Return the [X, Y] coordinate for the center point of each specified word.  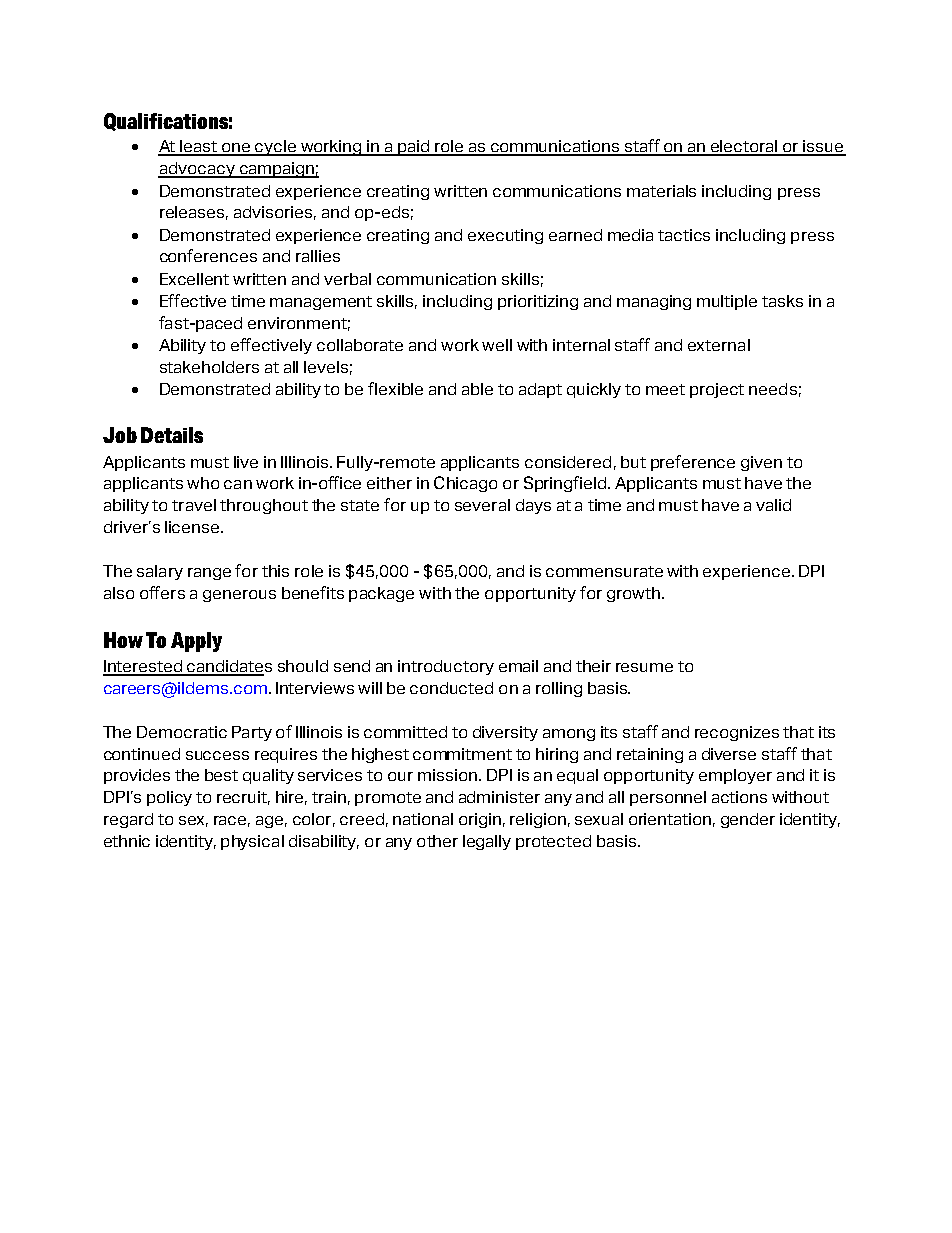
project [717, 390]
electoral [744, 147]
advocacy [197, 170]
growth [633, 594]
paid [414, 148]
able [477, 389]
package [381, 594]
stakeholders [209, 367]
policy [169, 798]
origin [480, 820]
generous [239, 596]
